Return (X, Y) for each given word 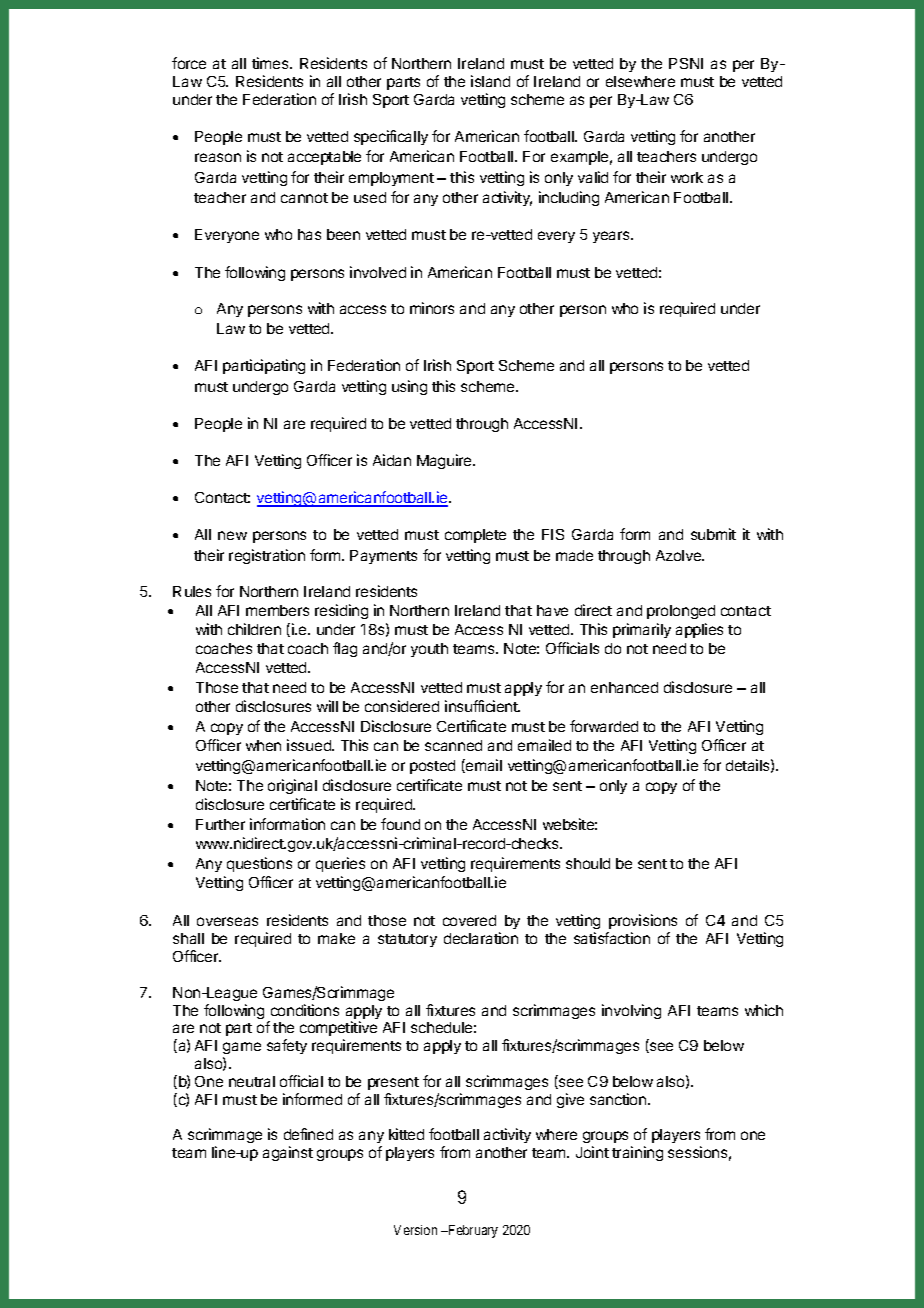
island (490, 81)
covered (469, 920)
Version (415, 1230)
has (309, 234)
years (612, 237)
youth (429, 650)
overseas (227, 921)
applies (699, 630)
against (288, 1153)
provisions (643, 921)
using (409, 387)
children (254, 629)
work (687, 177)
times (271, 63)
